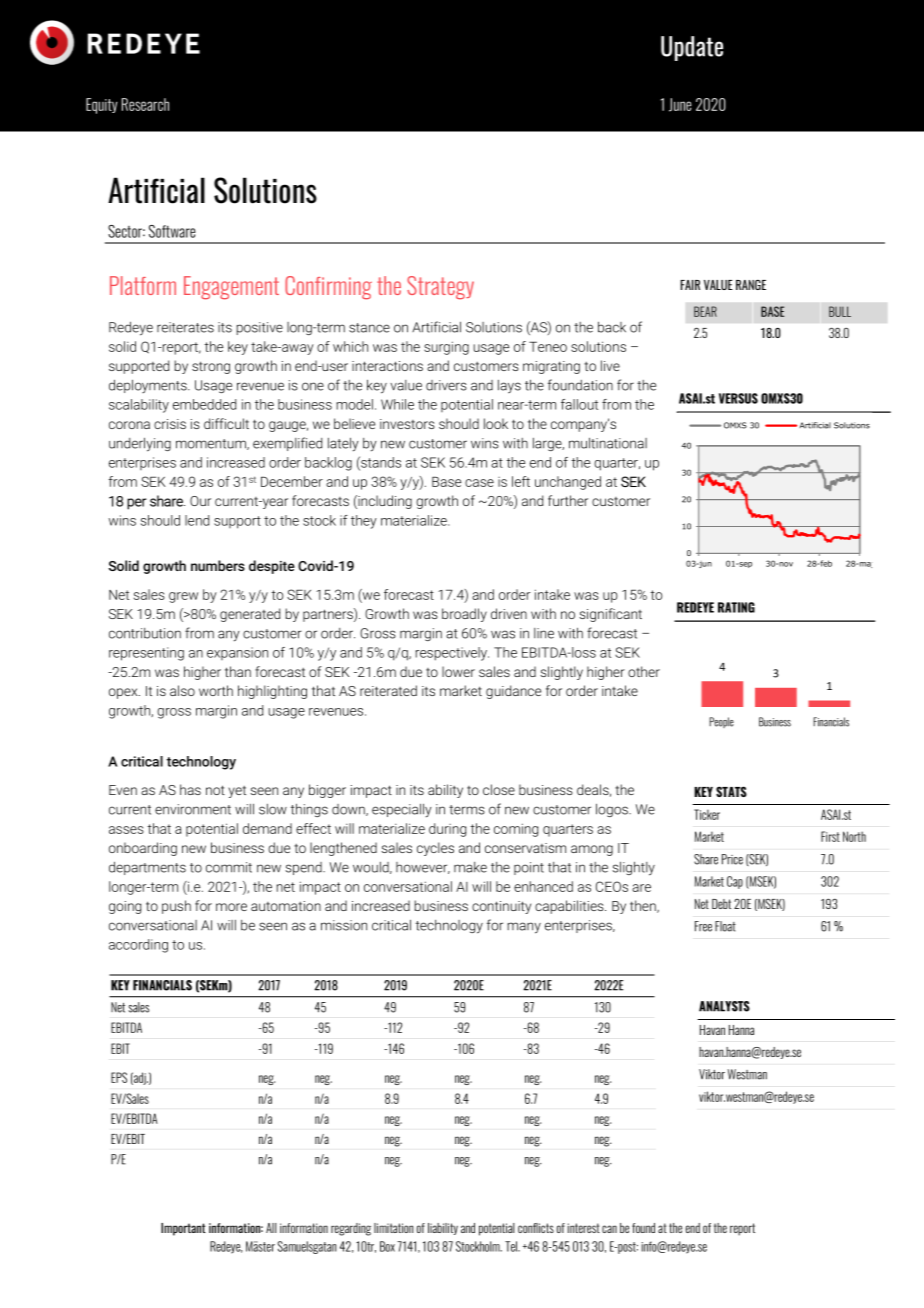 The height and width of the image is (1308, 924). Describe the element at coordinates (583, 1228) in the image. I see `interest` at that location.
